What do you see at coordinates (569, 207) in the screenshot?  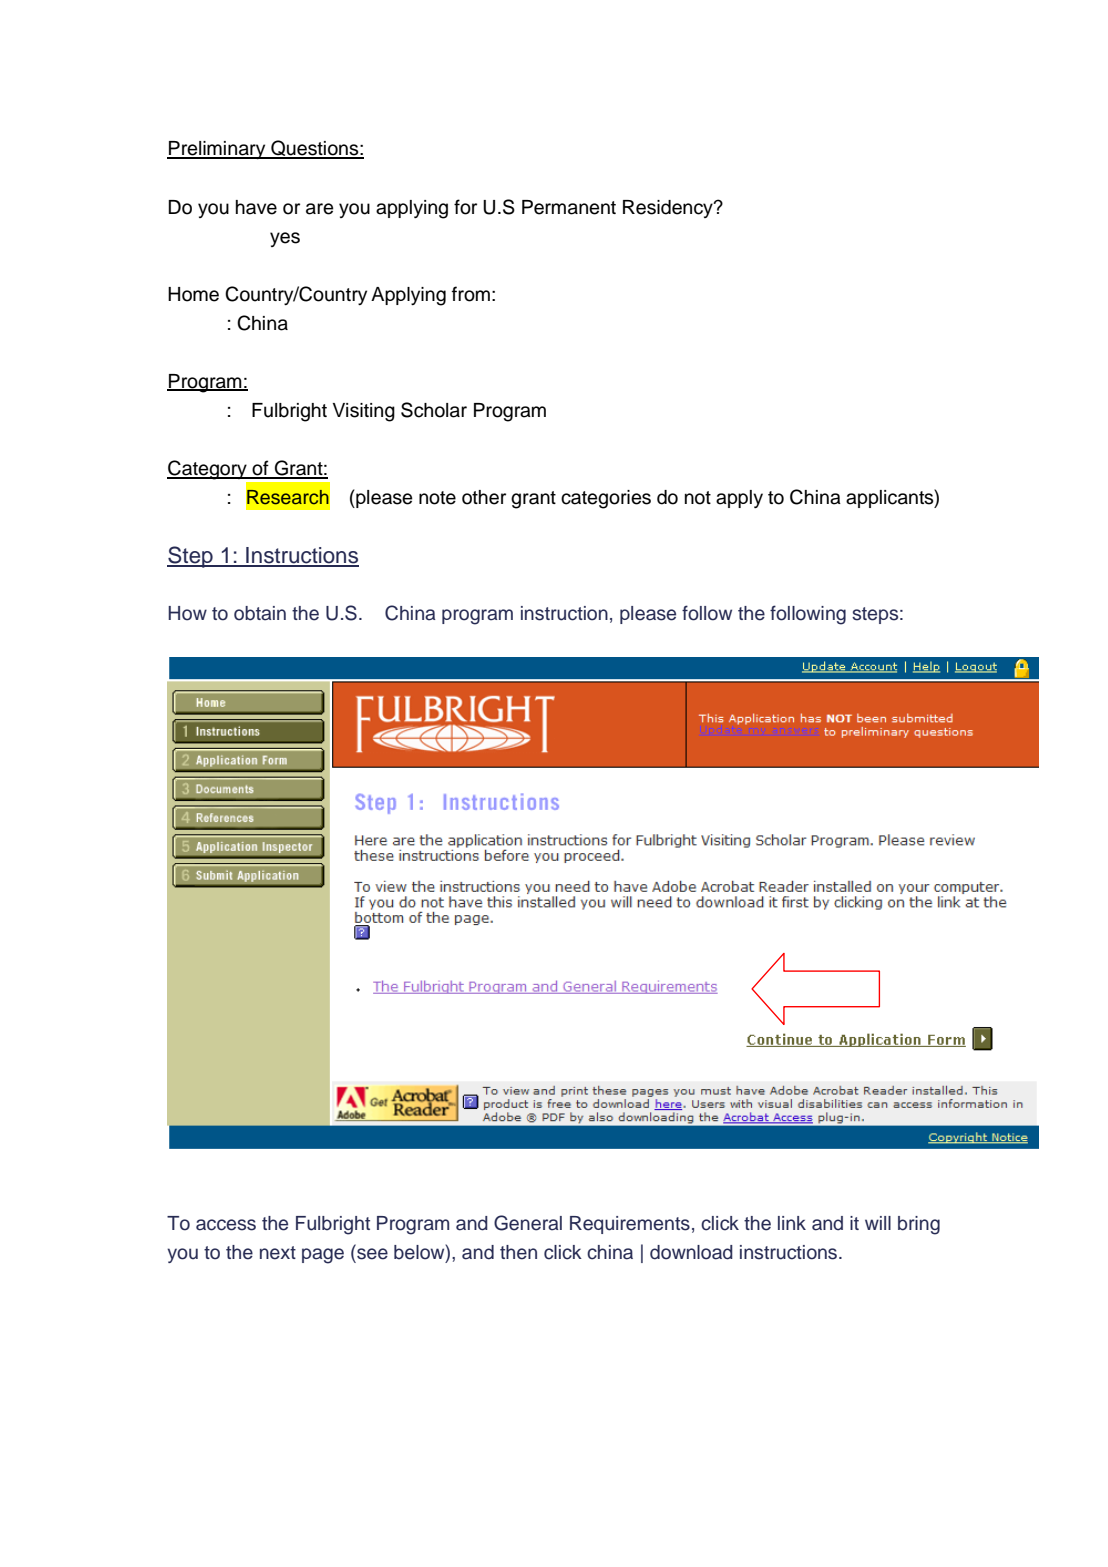 I see `Permanent` at bounding box center [569, 207].
